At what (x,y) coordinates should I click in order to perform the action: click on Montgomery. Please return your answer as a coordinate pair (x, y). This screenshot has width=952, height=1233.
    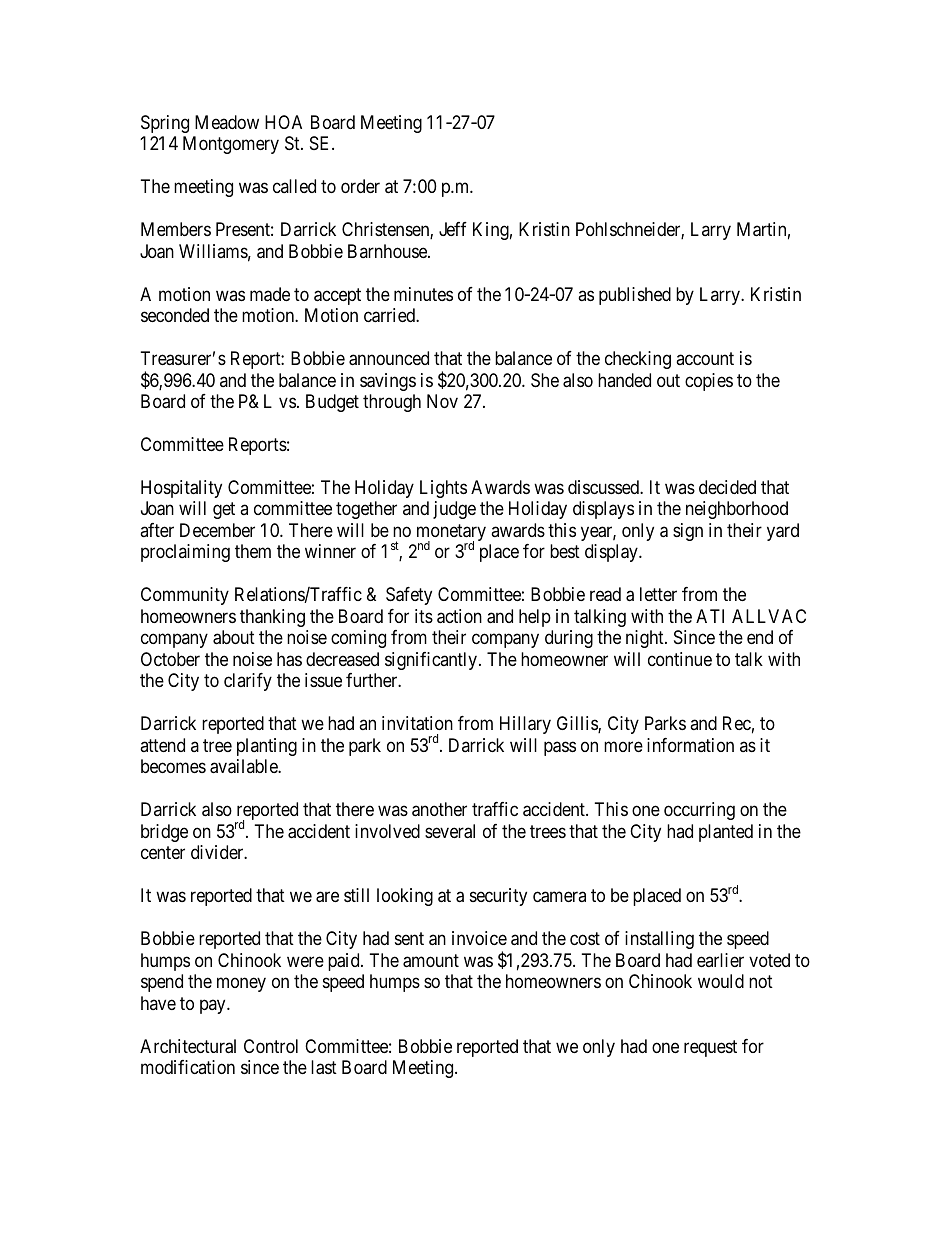
    Looking at the image, I should click on (231, 145).
